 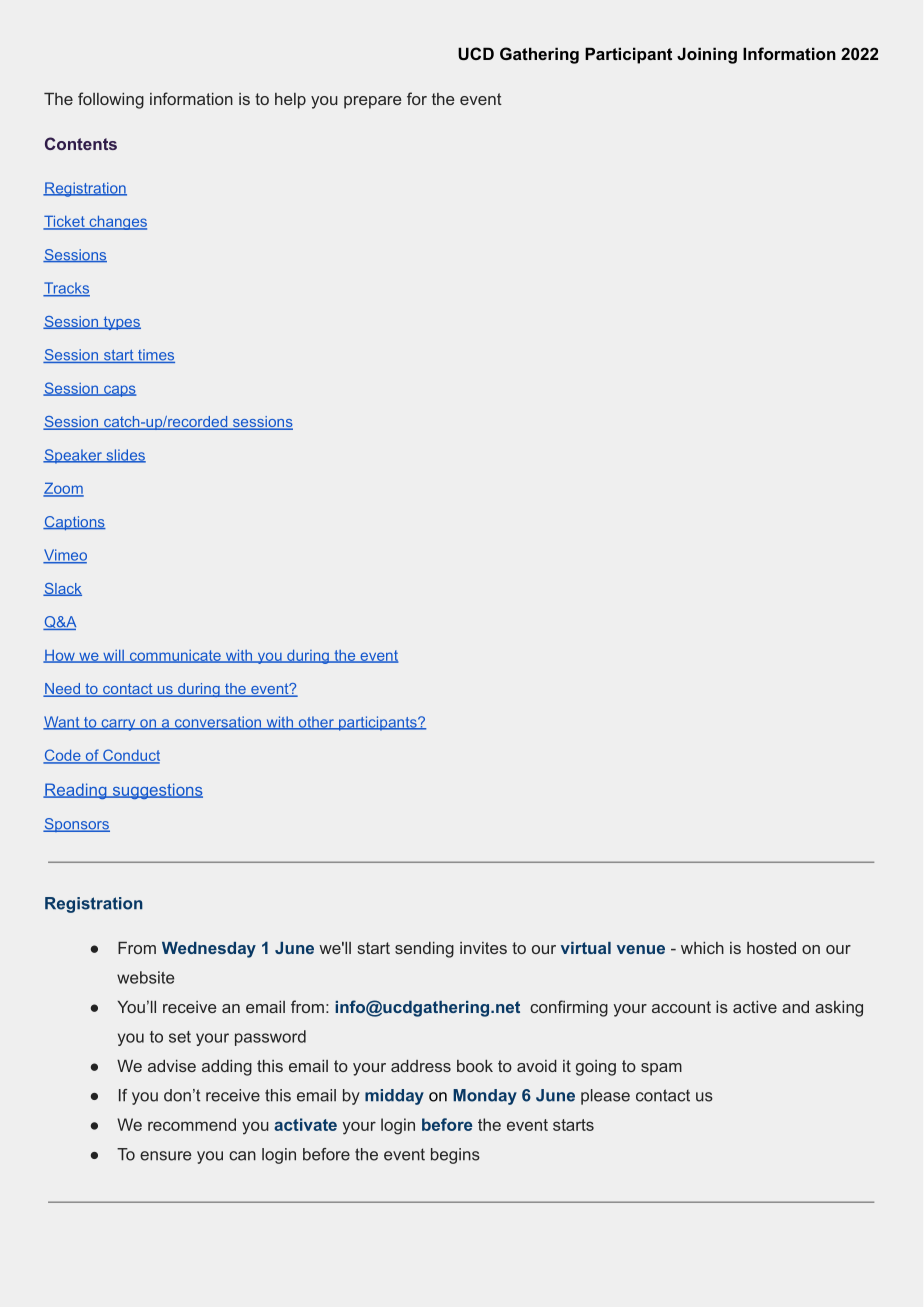 I want to click on recommend, so click(x=192, y=1124).
